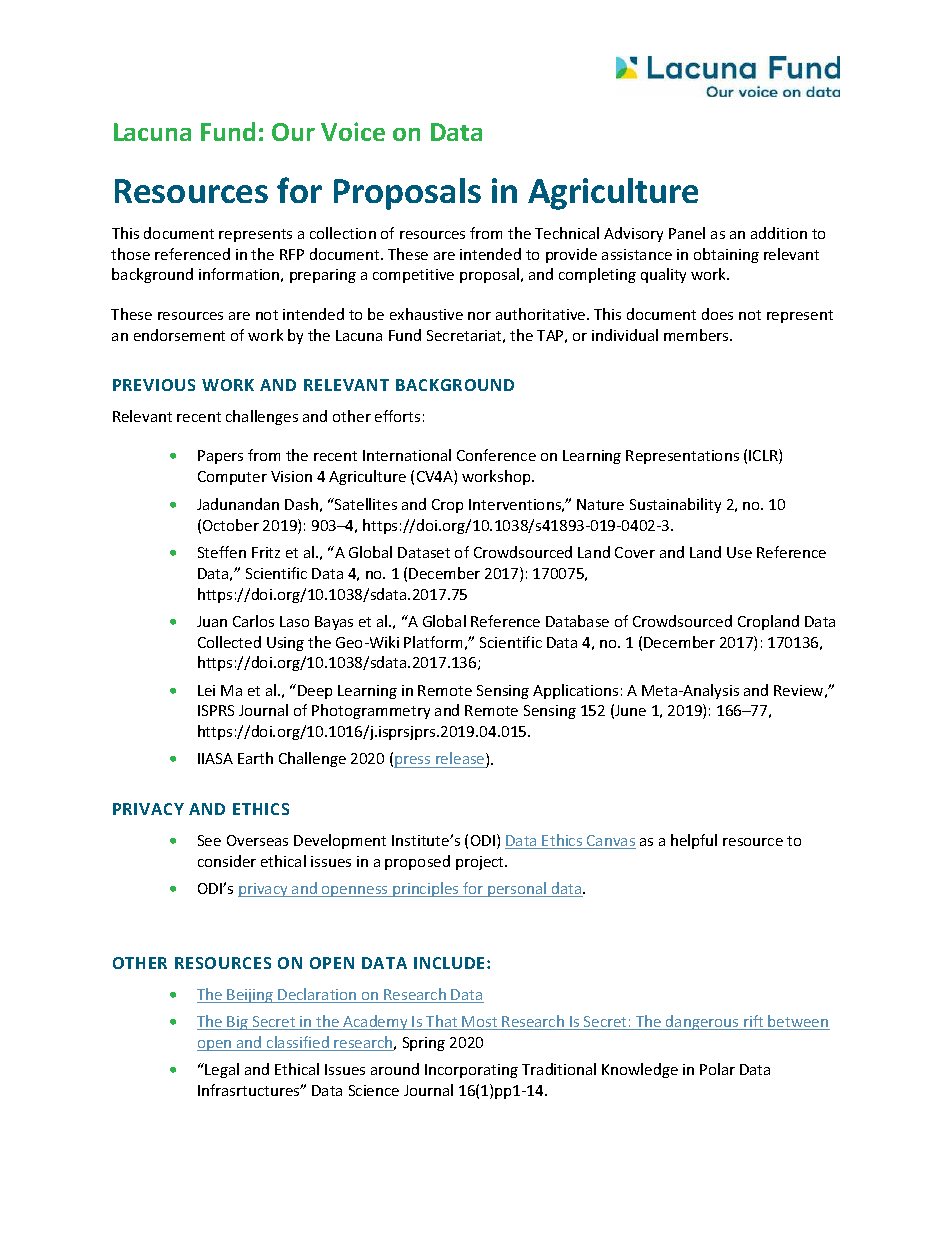 The width and height of the page is (952, 1233). Describe the element at coordinates (221, 1070) in the page. I see `Legal` at that location.
